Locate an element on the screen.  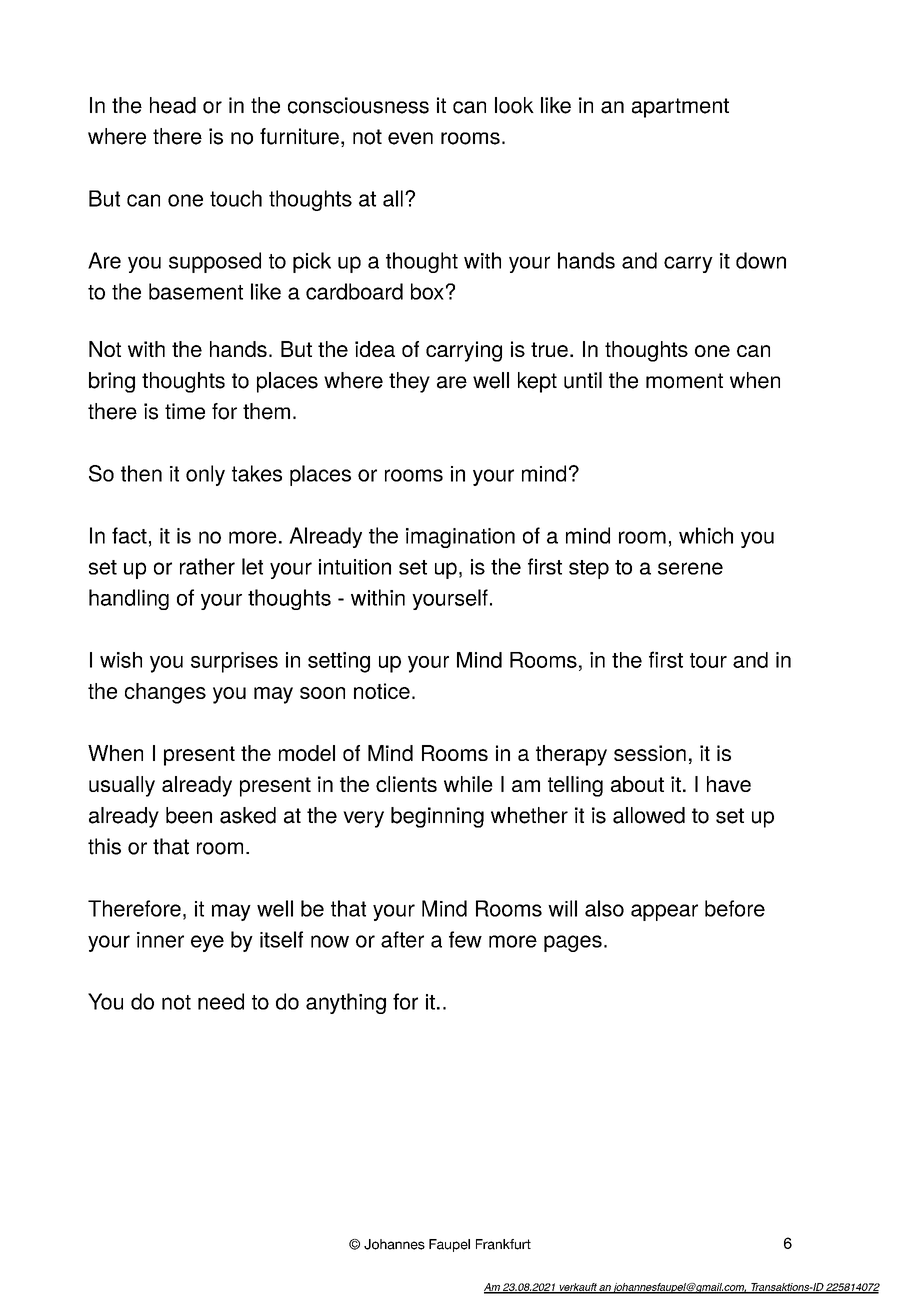
need is located at coordinates (221, 1001).
